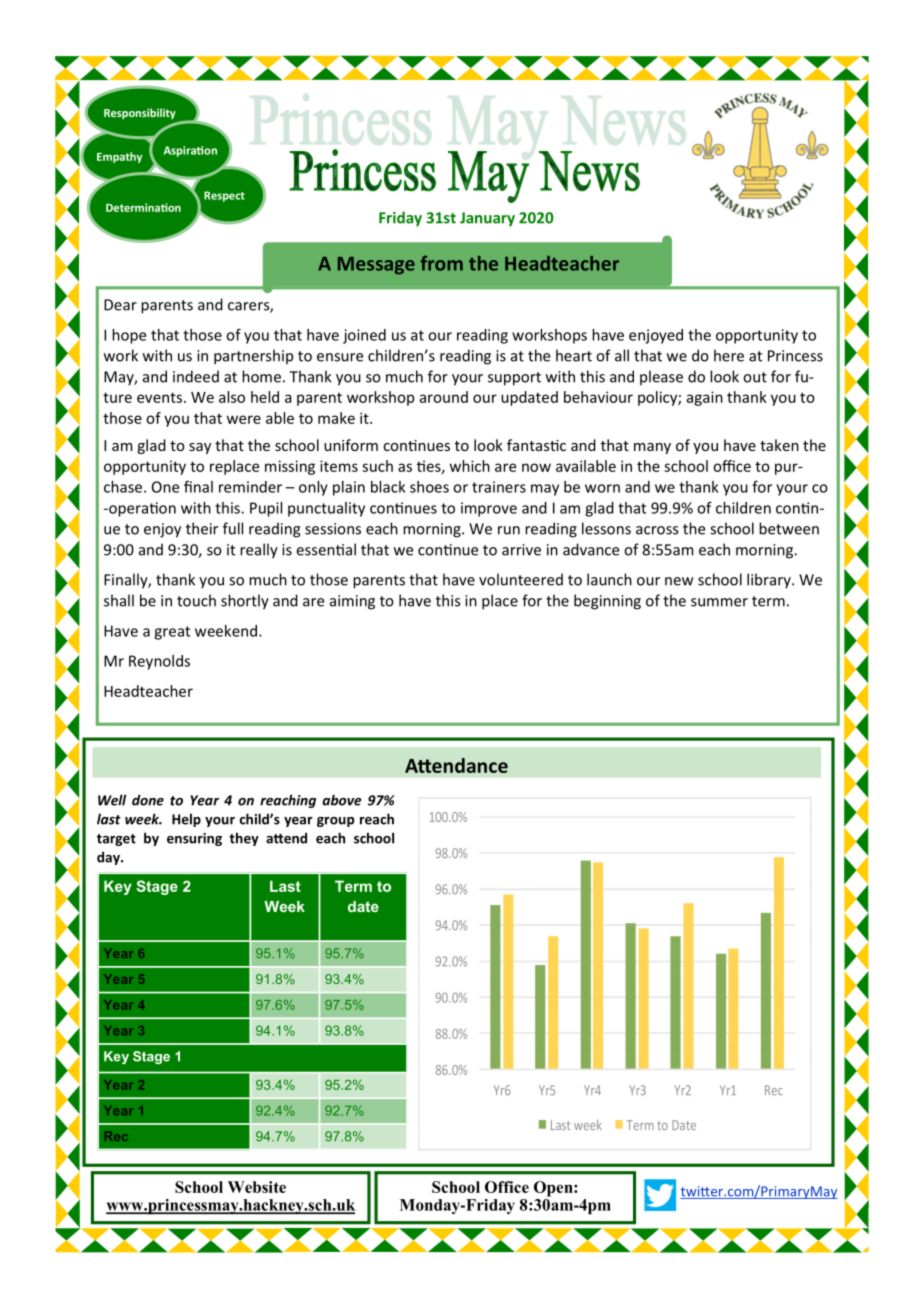 The image size is (924, 1308). What do you see at coordinates (729, 355) in the screenshot?
I see `here` at bounding box center [729, 355].
